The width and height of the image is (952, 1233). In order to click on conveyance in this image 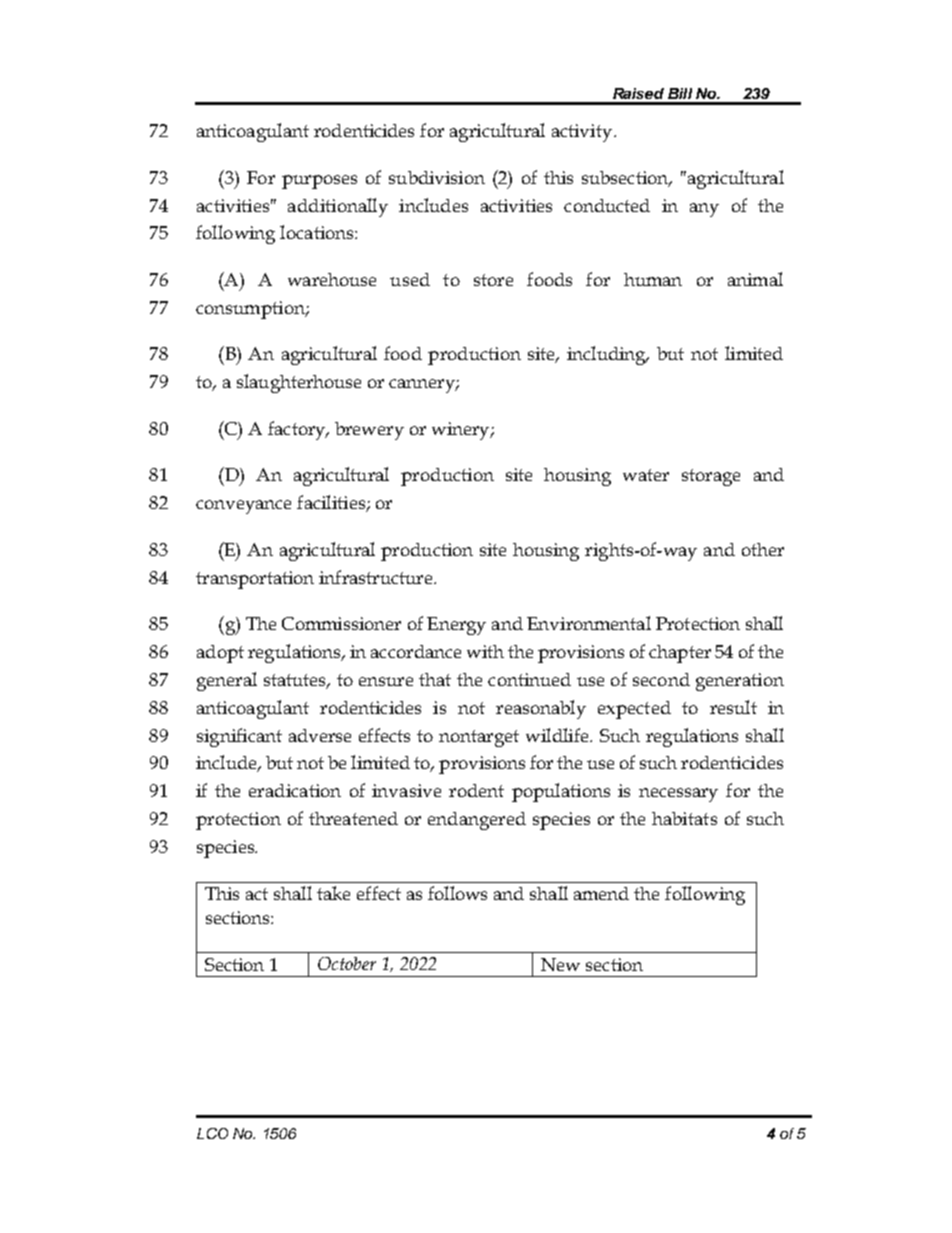, I will do `click(243, 507)`.
